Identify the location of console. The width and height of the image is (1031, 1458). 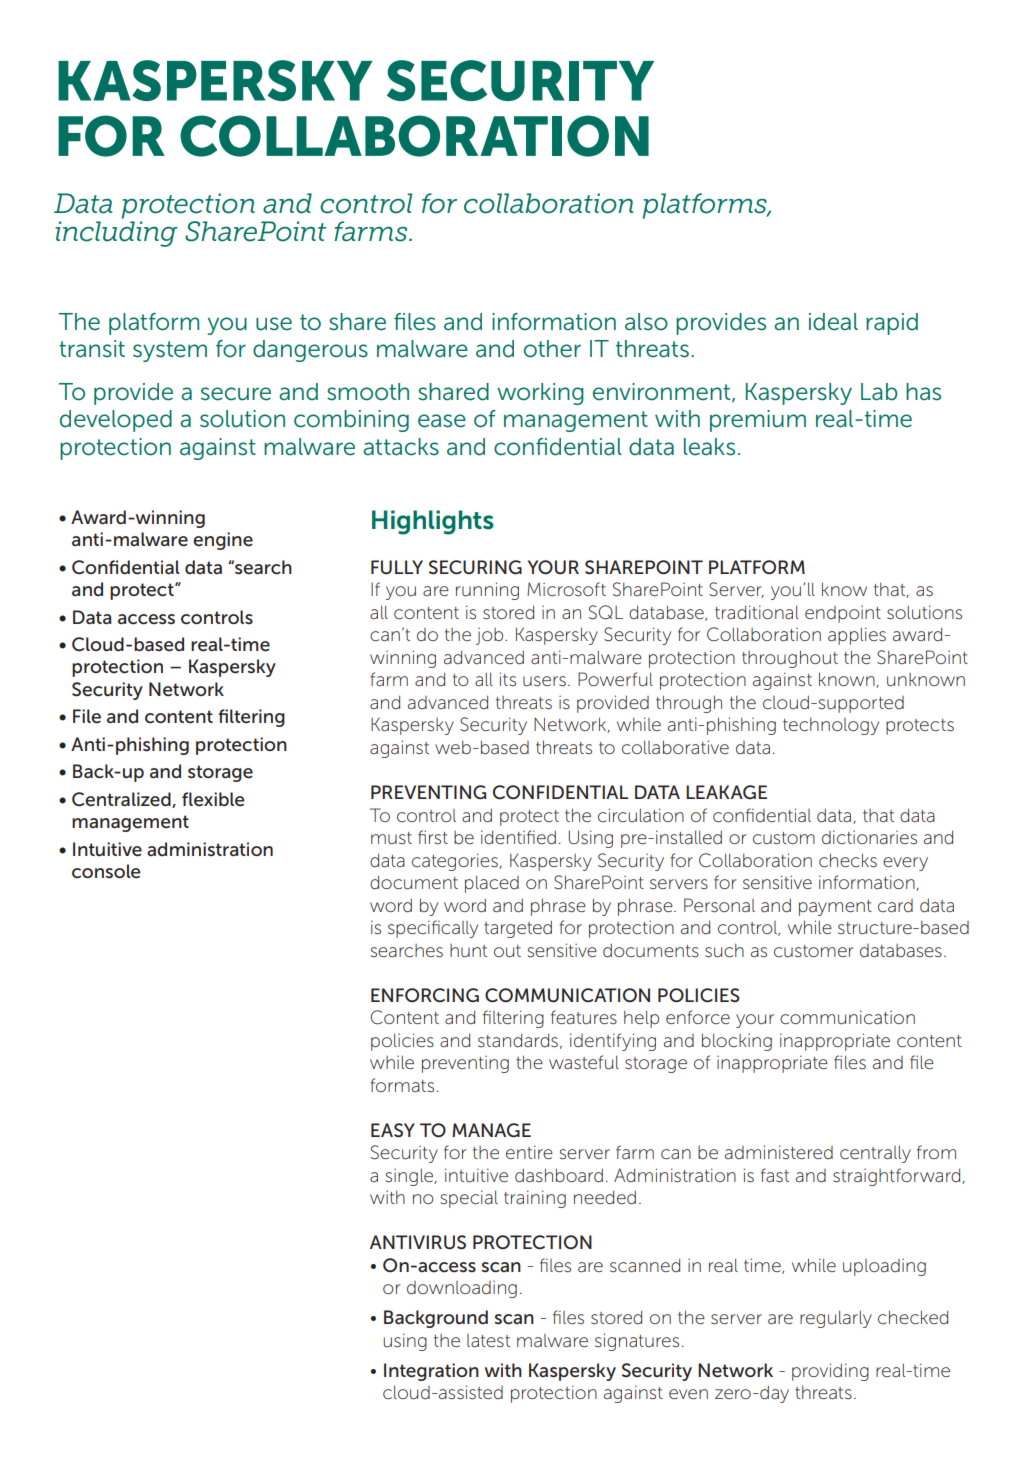
(106, 871).
